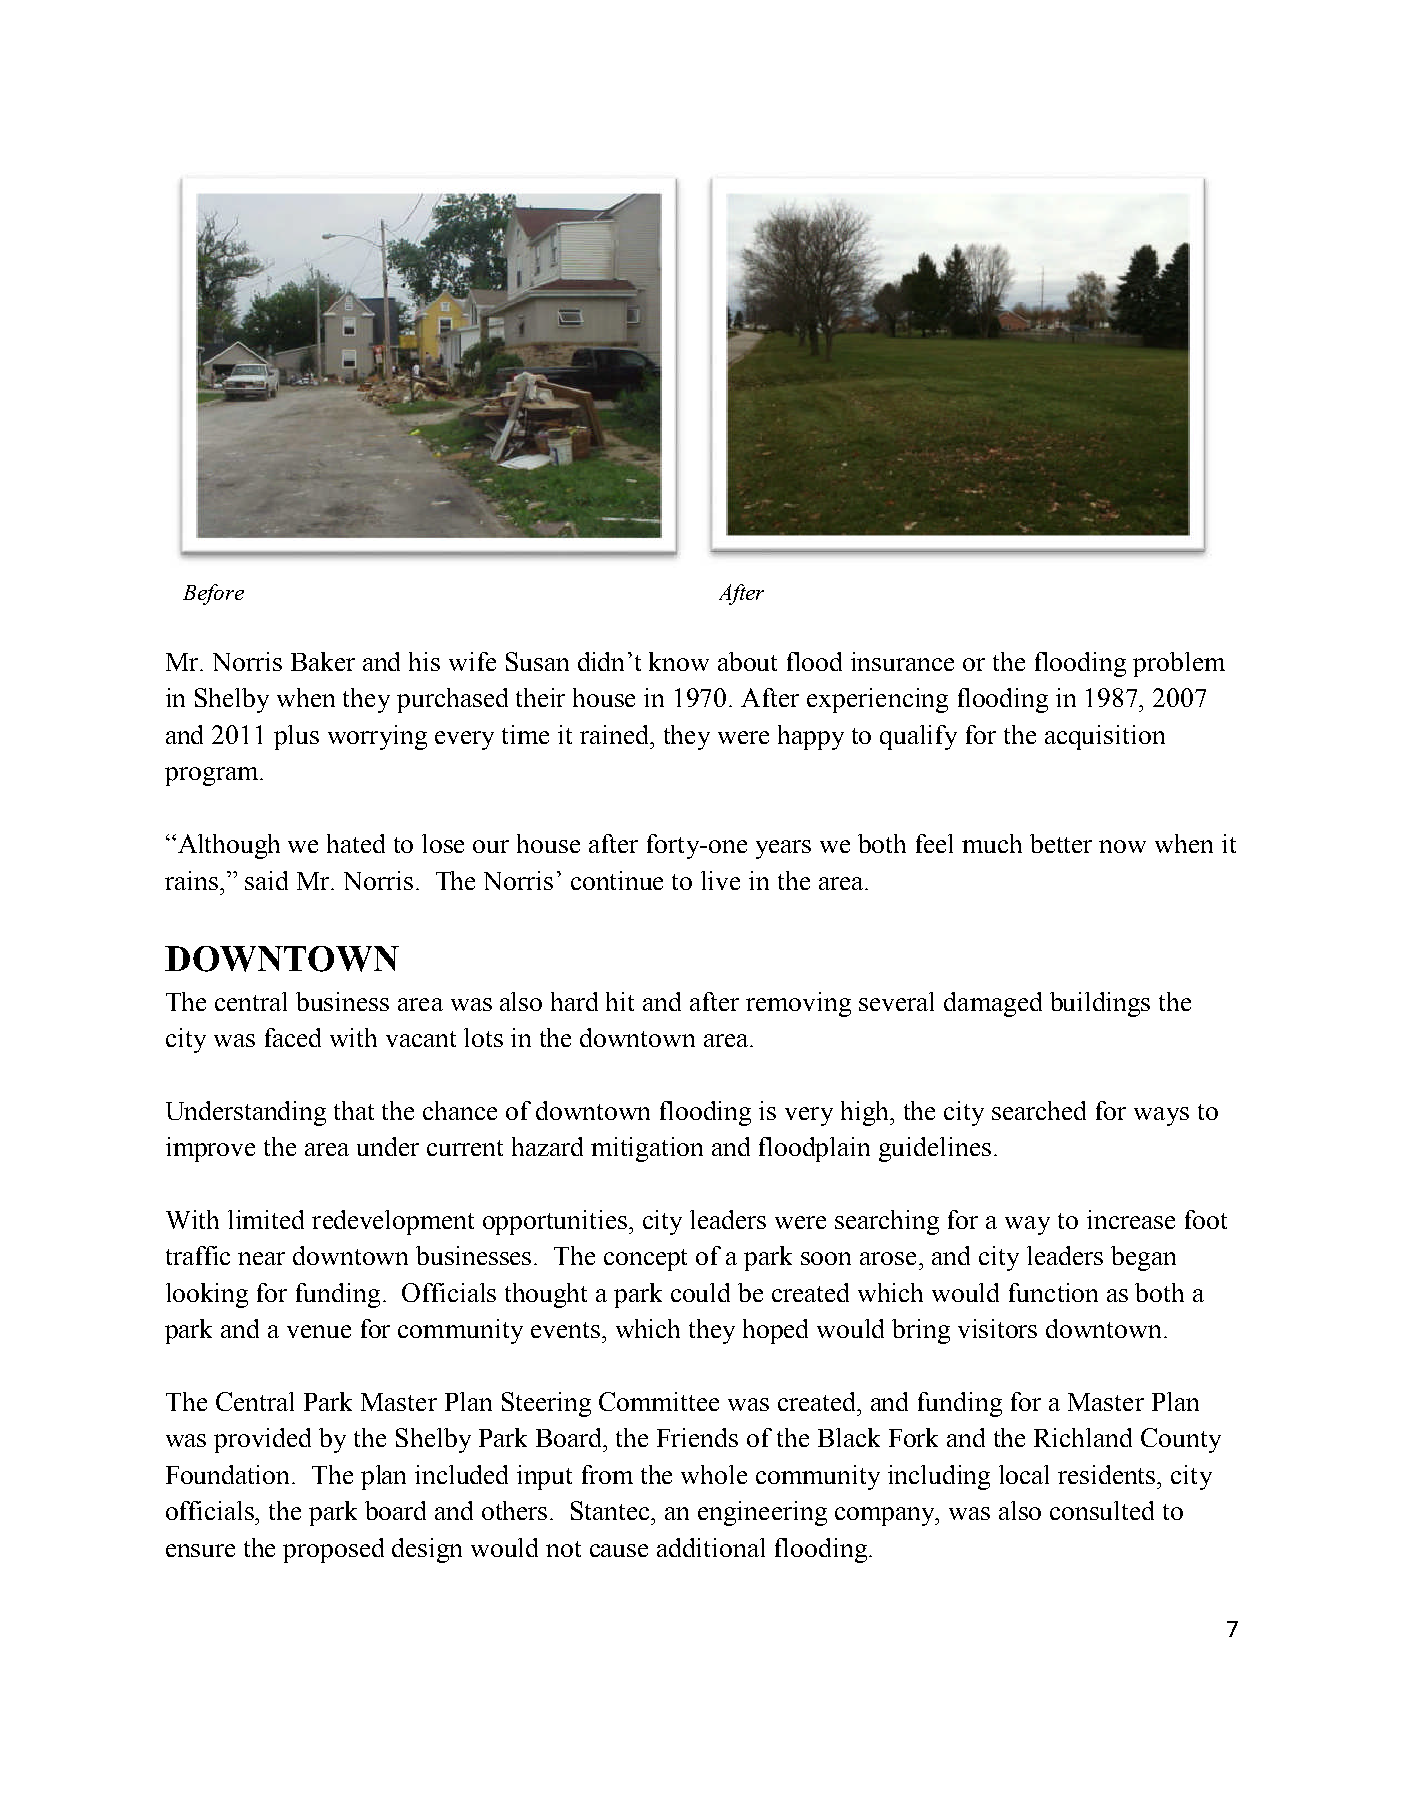 Image resolution: width=1404 pixels, height=1816 pixels. I want to click on know, so click(679, 661).
